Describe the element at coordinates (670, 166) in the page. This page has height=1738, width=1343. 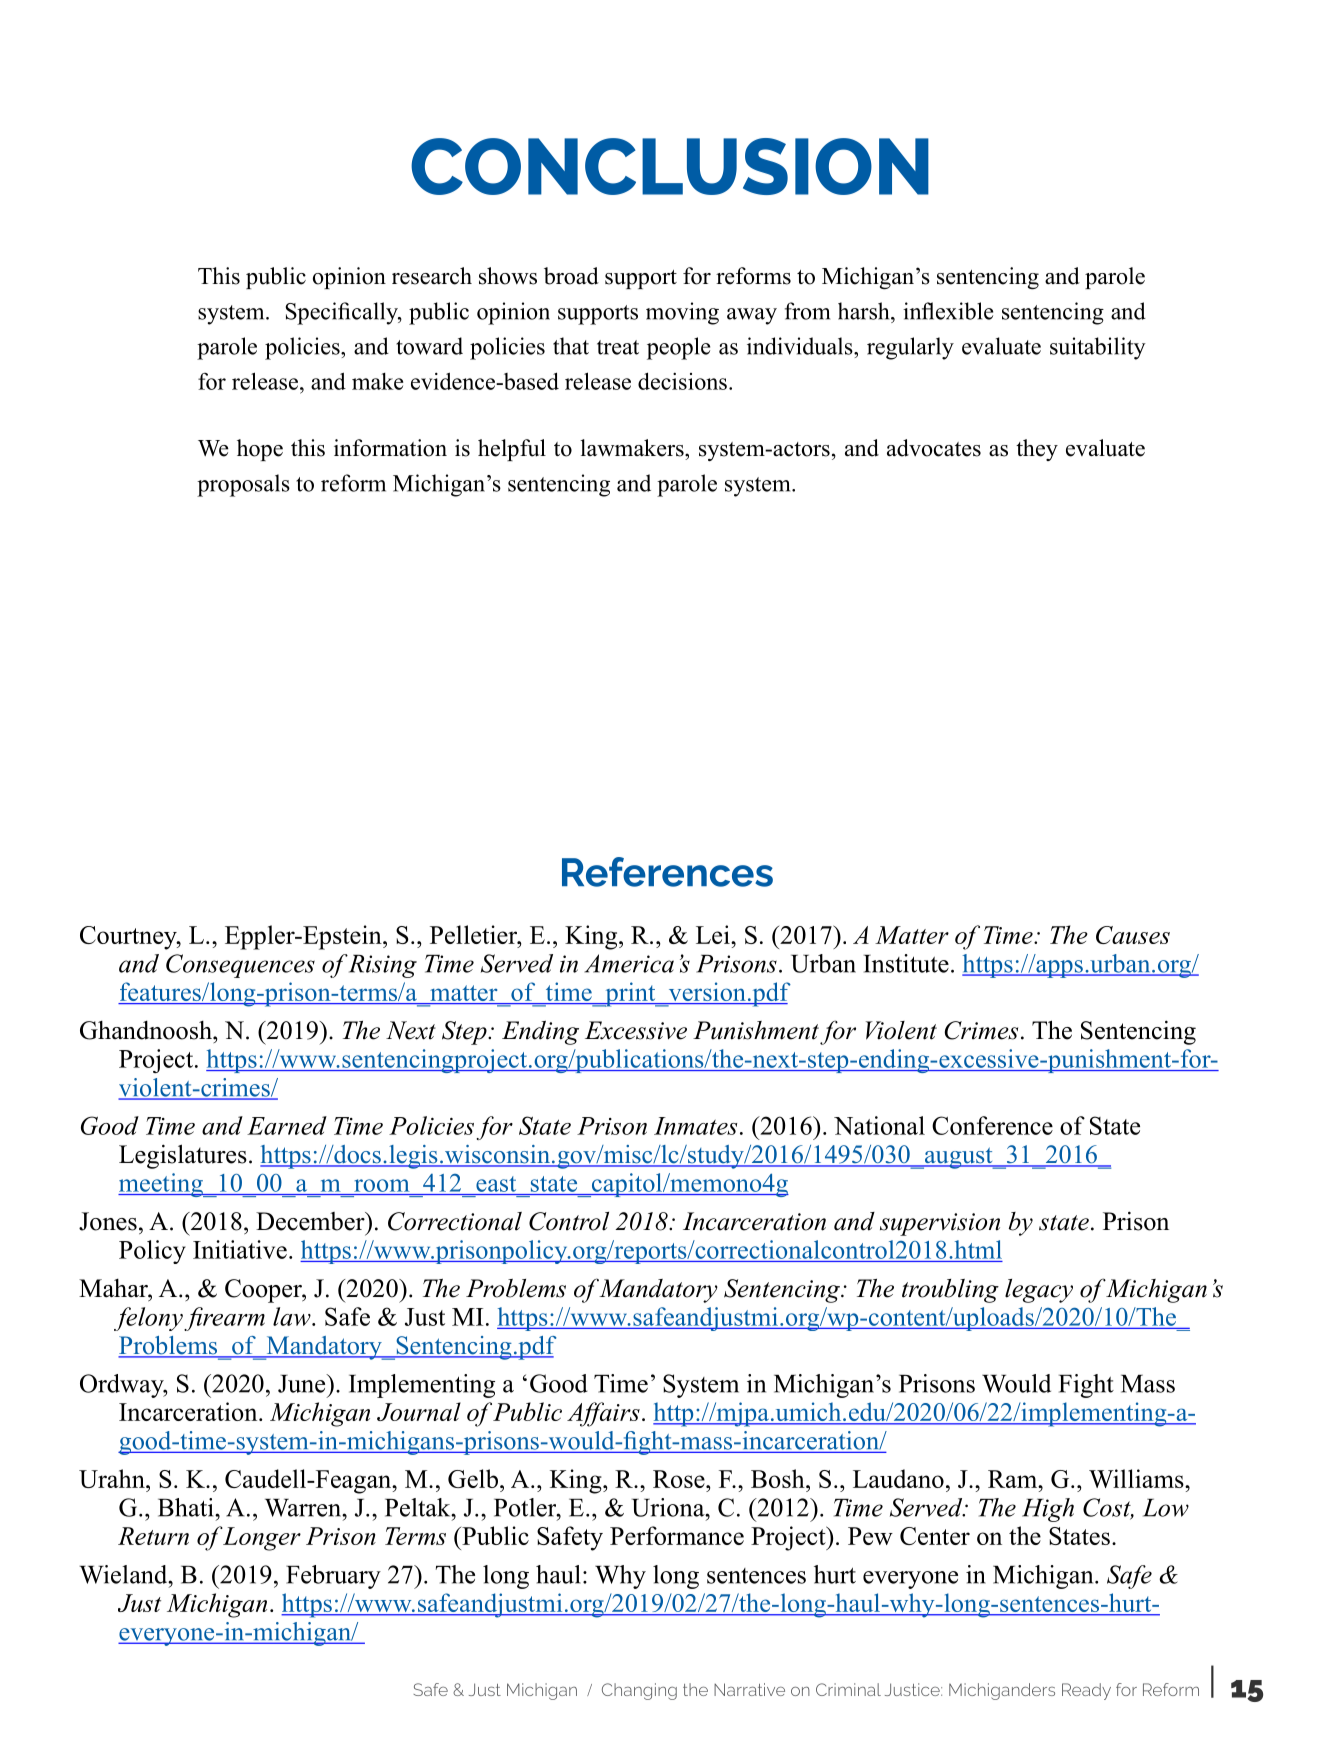
I see `CONCLUSION` at that location.
